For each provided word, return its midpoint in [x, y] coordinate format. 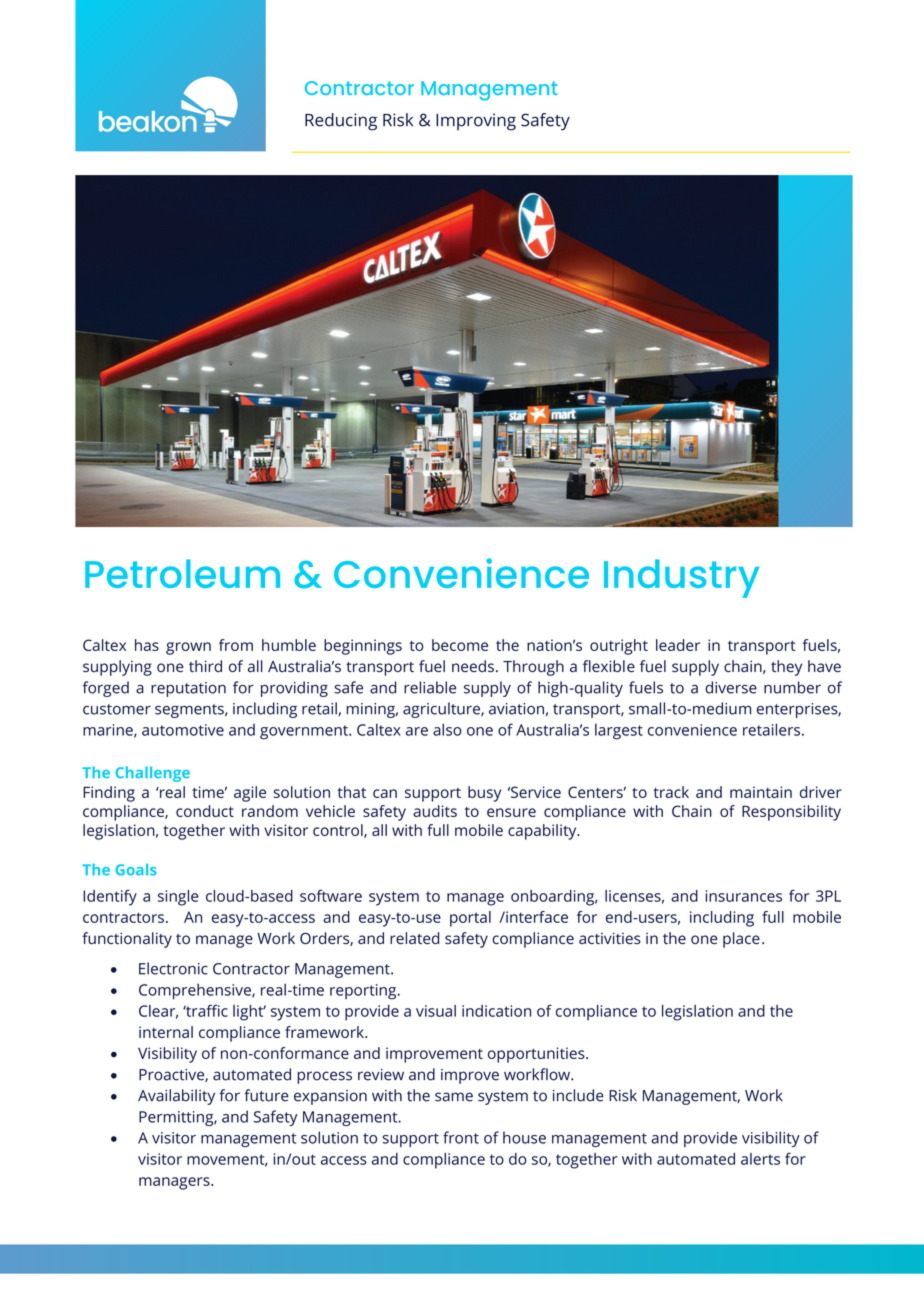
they [786, 668]
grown [188, 648]
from [236, 645]
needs [473, 666]
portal [470, 919]
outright [619, 647]
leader [678, 645]
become [460, 645]
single [178, 898]
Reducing [341, 122]
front [461, 1137]
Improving [476, 122]
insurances [743, 896]
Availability [176, 1097]
